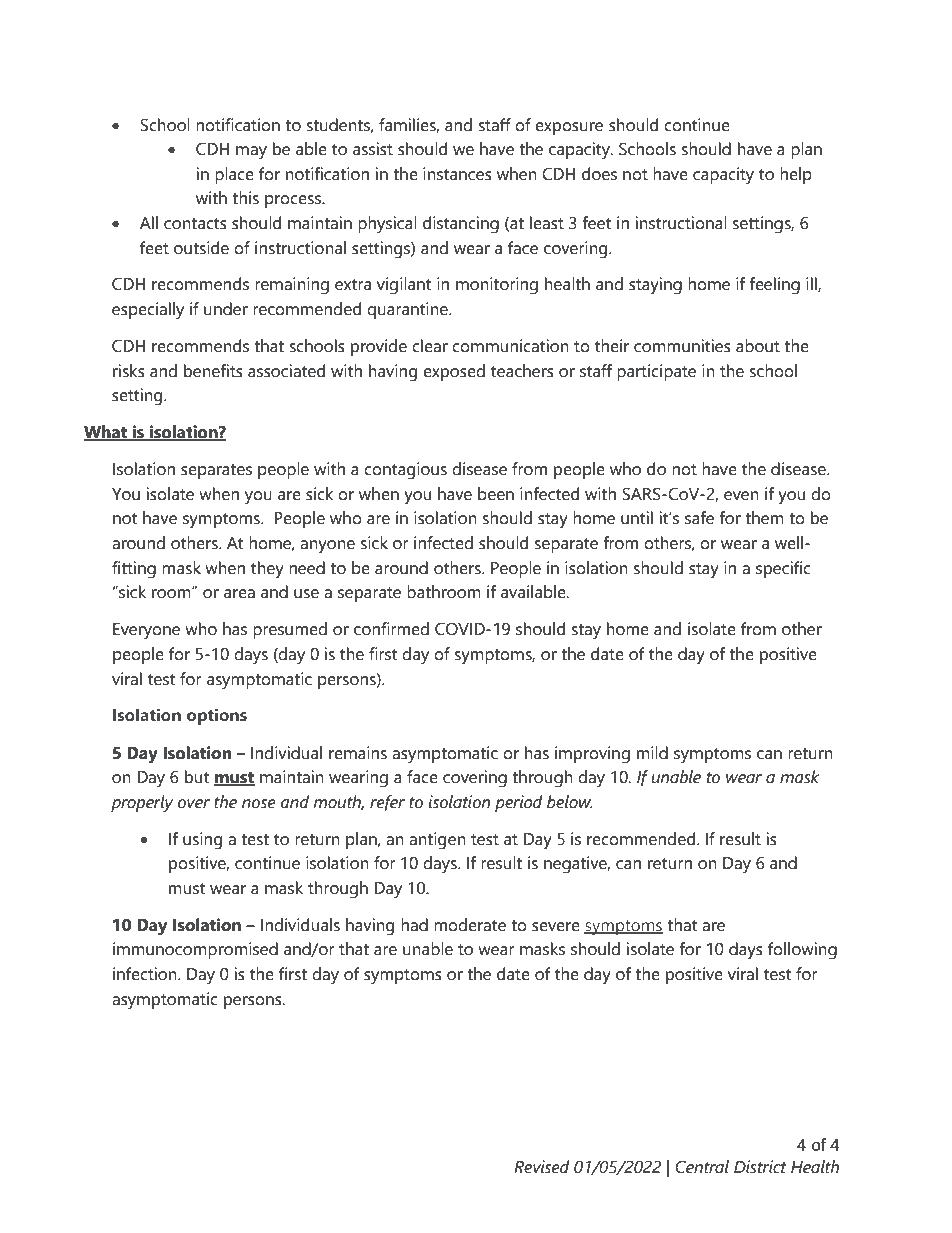  Describe the element at coordinates (457, 174) in the screenshot. I see `instances` at that location.
